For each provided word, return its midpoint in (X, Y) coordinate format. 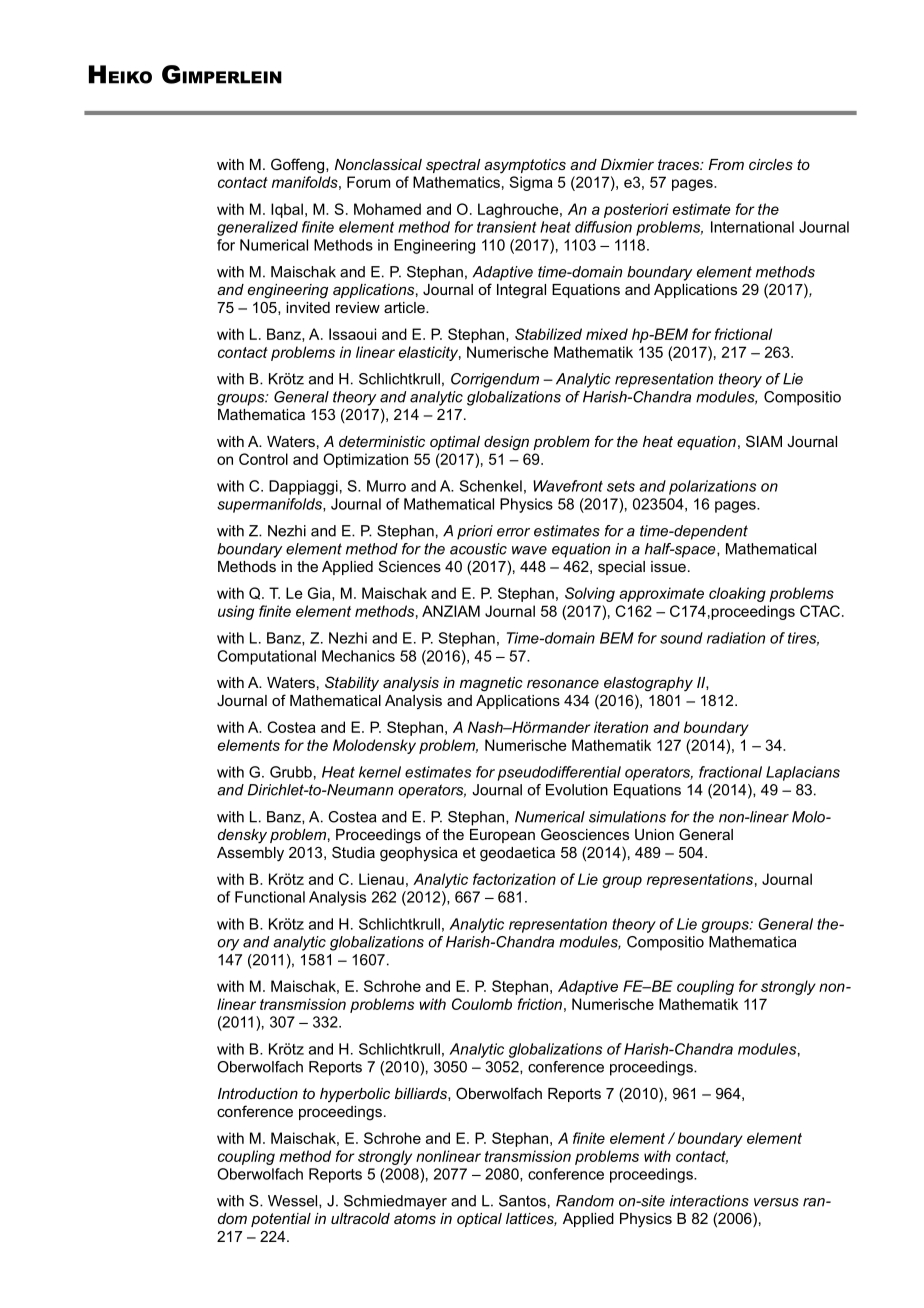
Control (263, 459)
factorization (514, 879)
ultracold (360, 1218)
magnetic (491, 684)
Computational (266, 657)
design (506, 443)
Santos (522, 1201)
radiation (736, 638)
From (726, 164)
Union (654, 834)
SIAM (764, 441)
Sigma (531, 183)
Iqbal (287, 210)
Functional (270, 897)
